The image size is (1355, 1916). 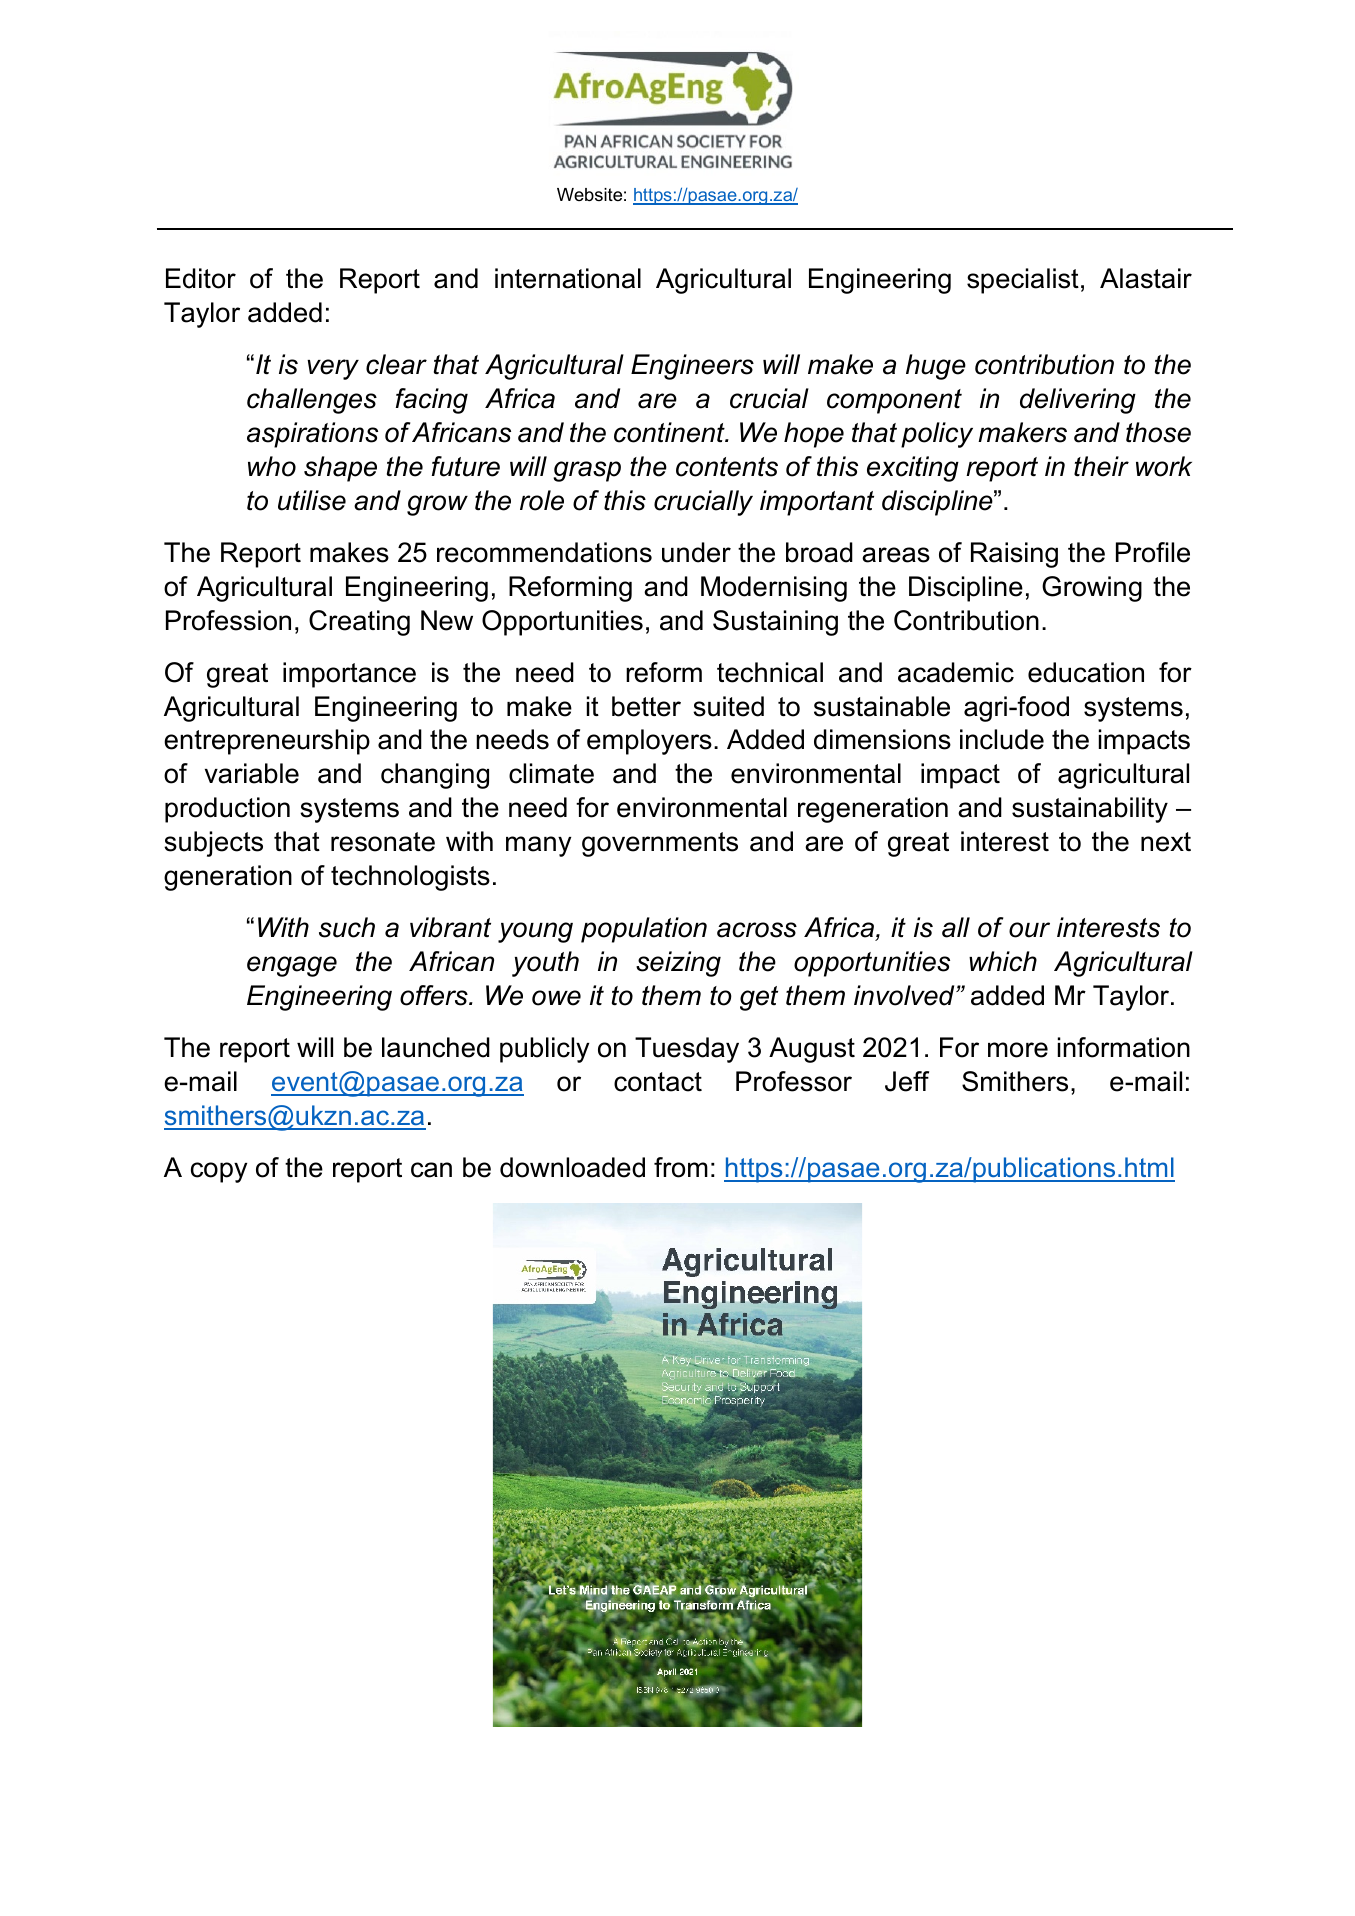 What do you see at coordinates (568, 278) in the document?
I see `international` at bounding box center [568, 278].
